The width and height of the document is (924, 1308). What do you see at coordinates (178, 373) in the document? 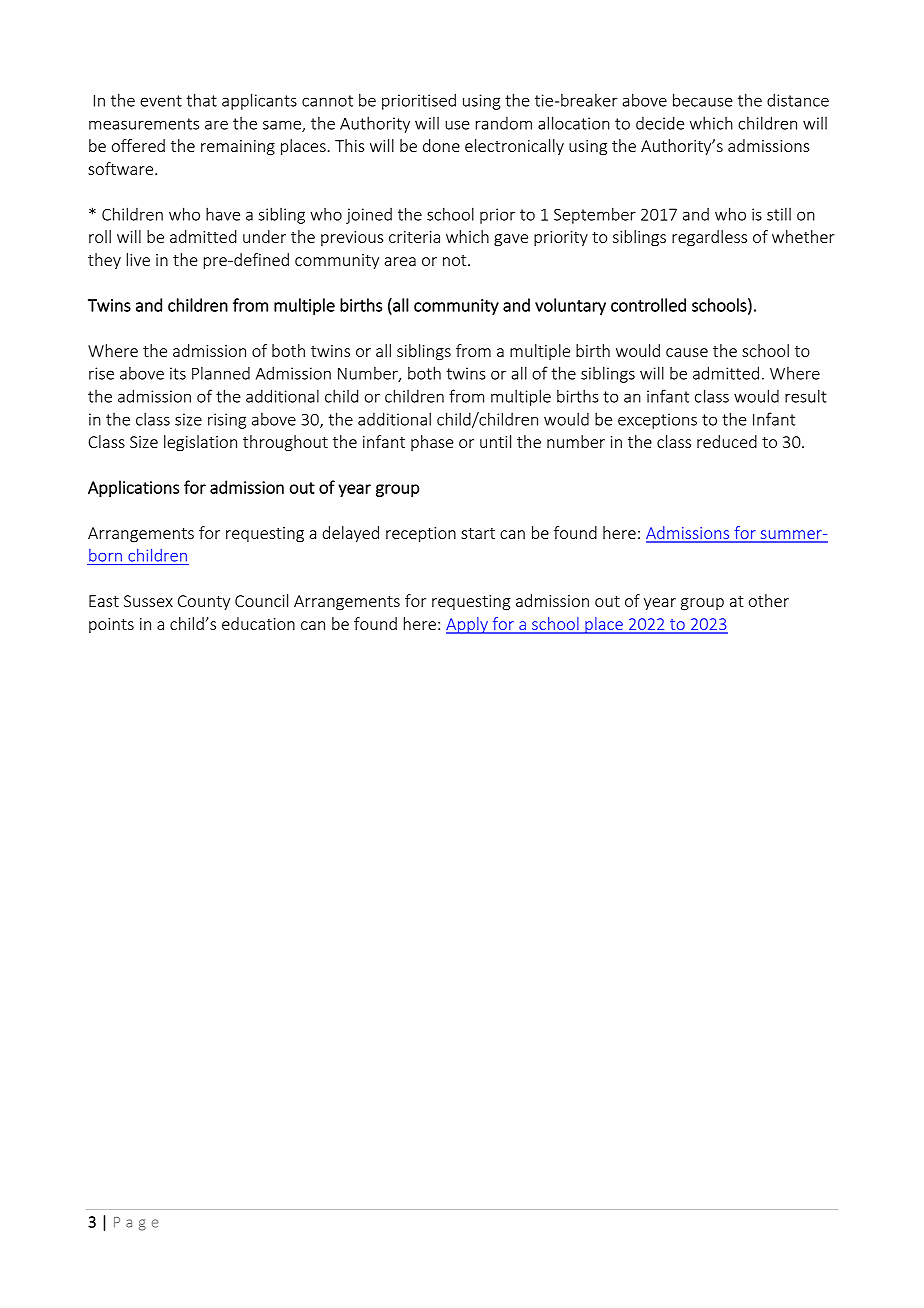
I see `its` at bounding box center [178, 373].
